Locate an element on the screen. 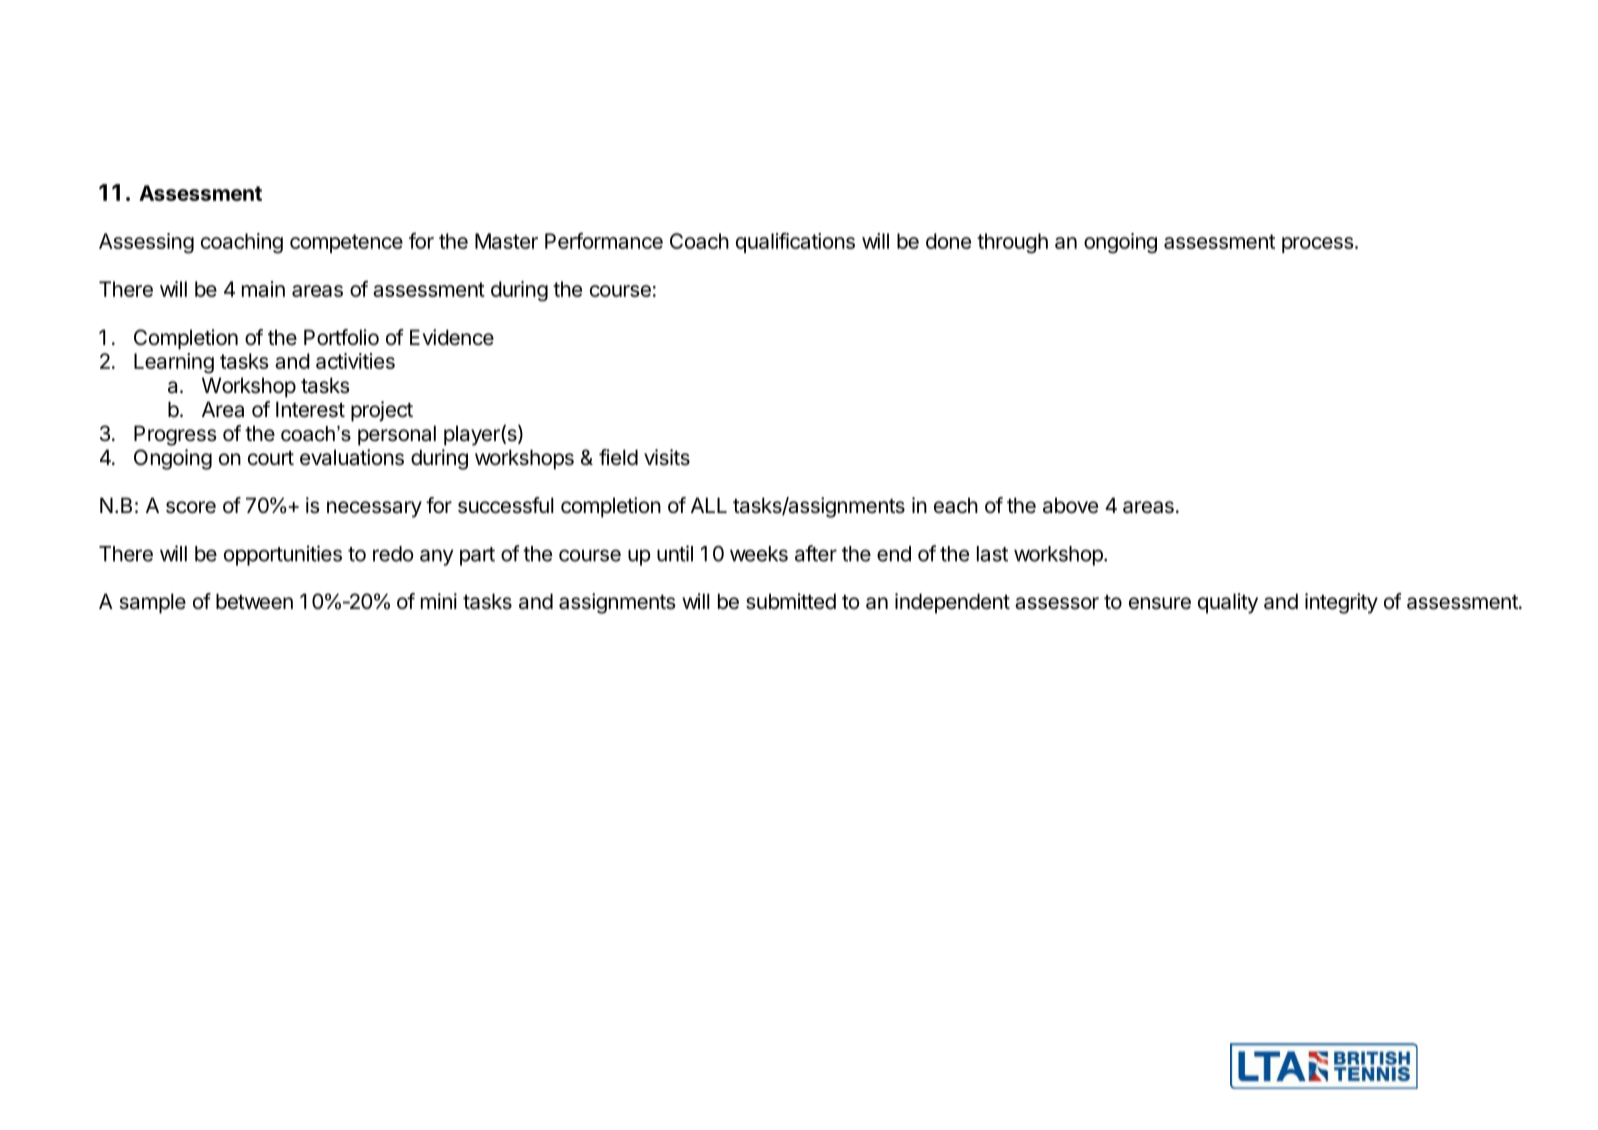 The width and height of the screenshot is (1598, 1130). Interest is located at coordinates (310, 409).
